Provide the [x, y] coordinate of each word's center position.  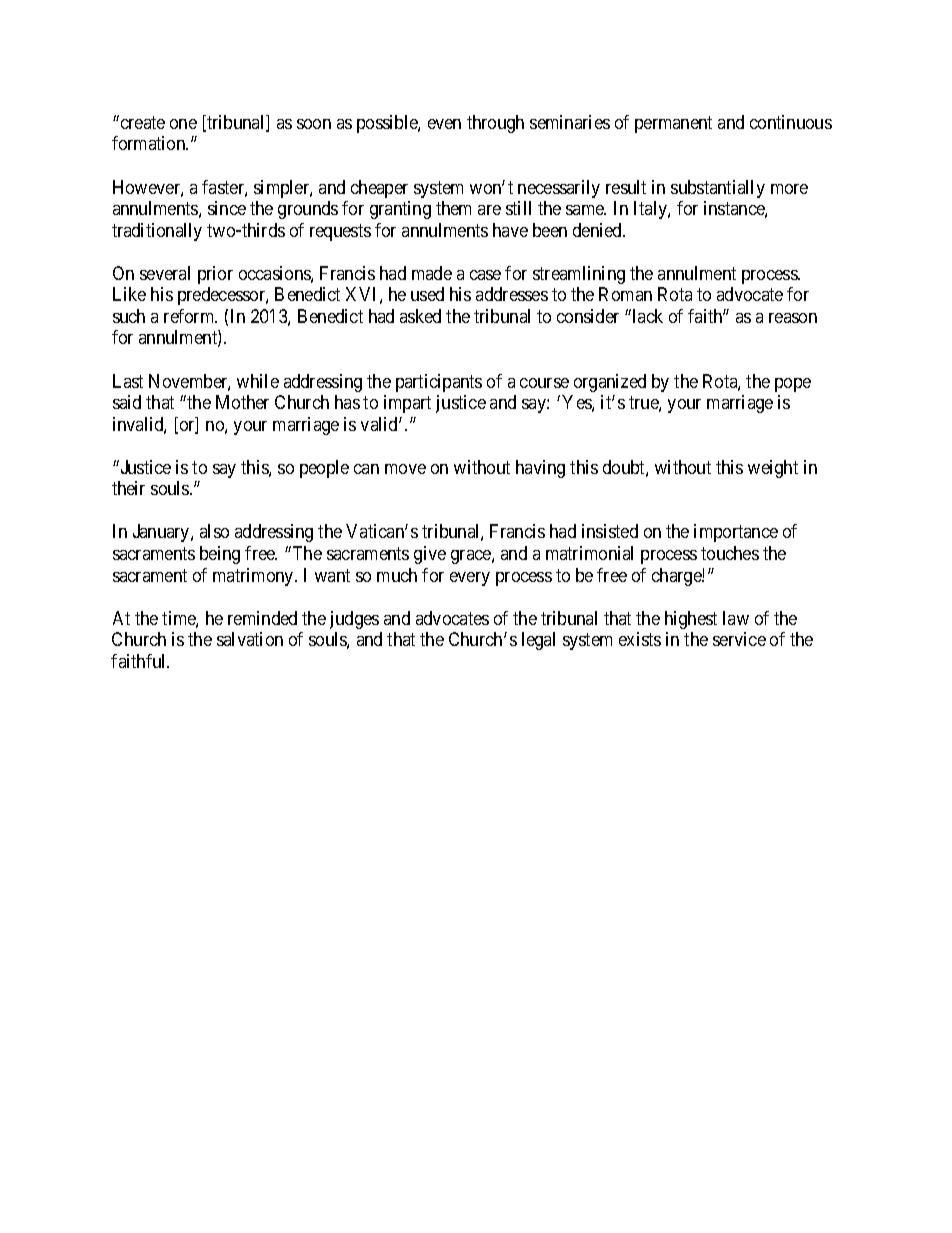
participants [439, 383]
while [258, 381]
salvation [250, 639]
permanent [673, 124]
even [444, 124]
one [183, 124]
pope [793, 385]
